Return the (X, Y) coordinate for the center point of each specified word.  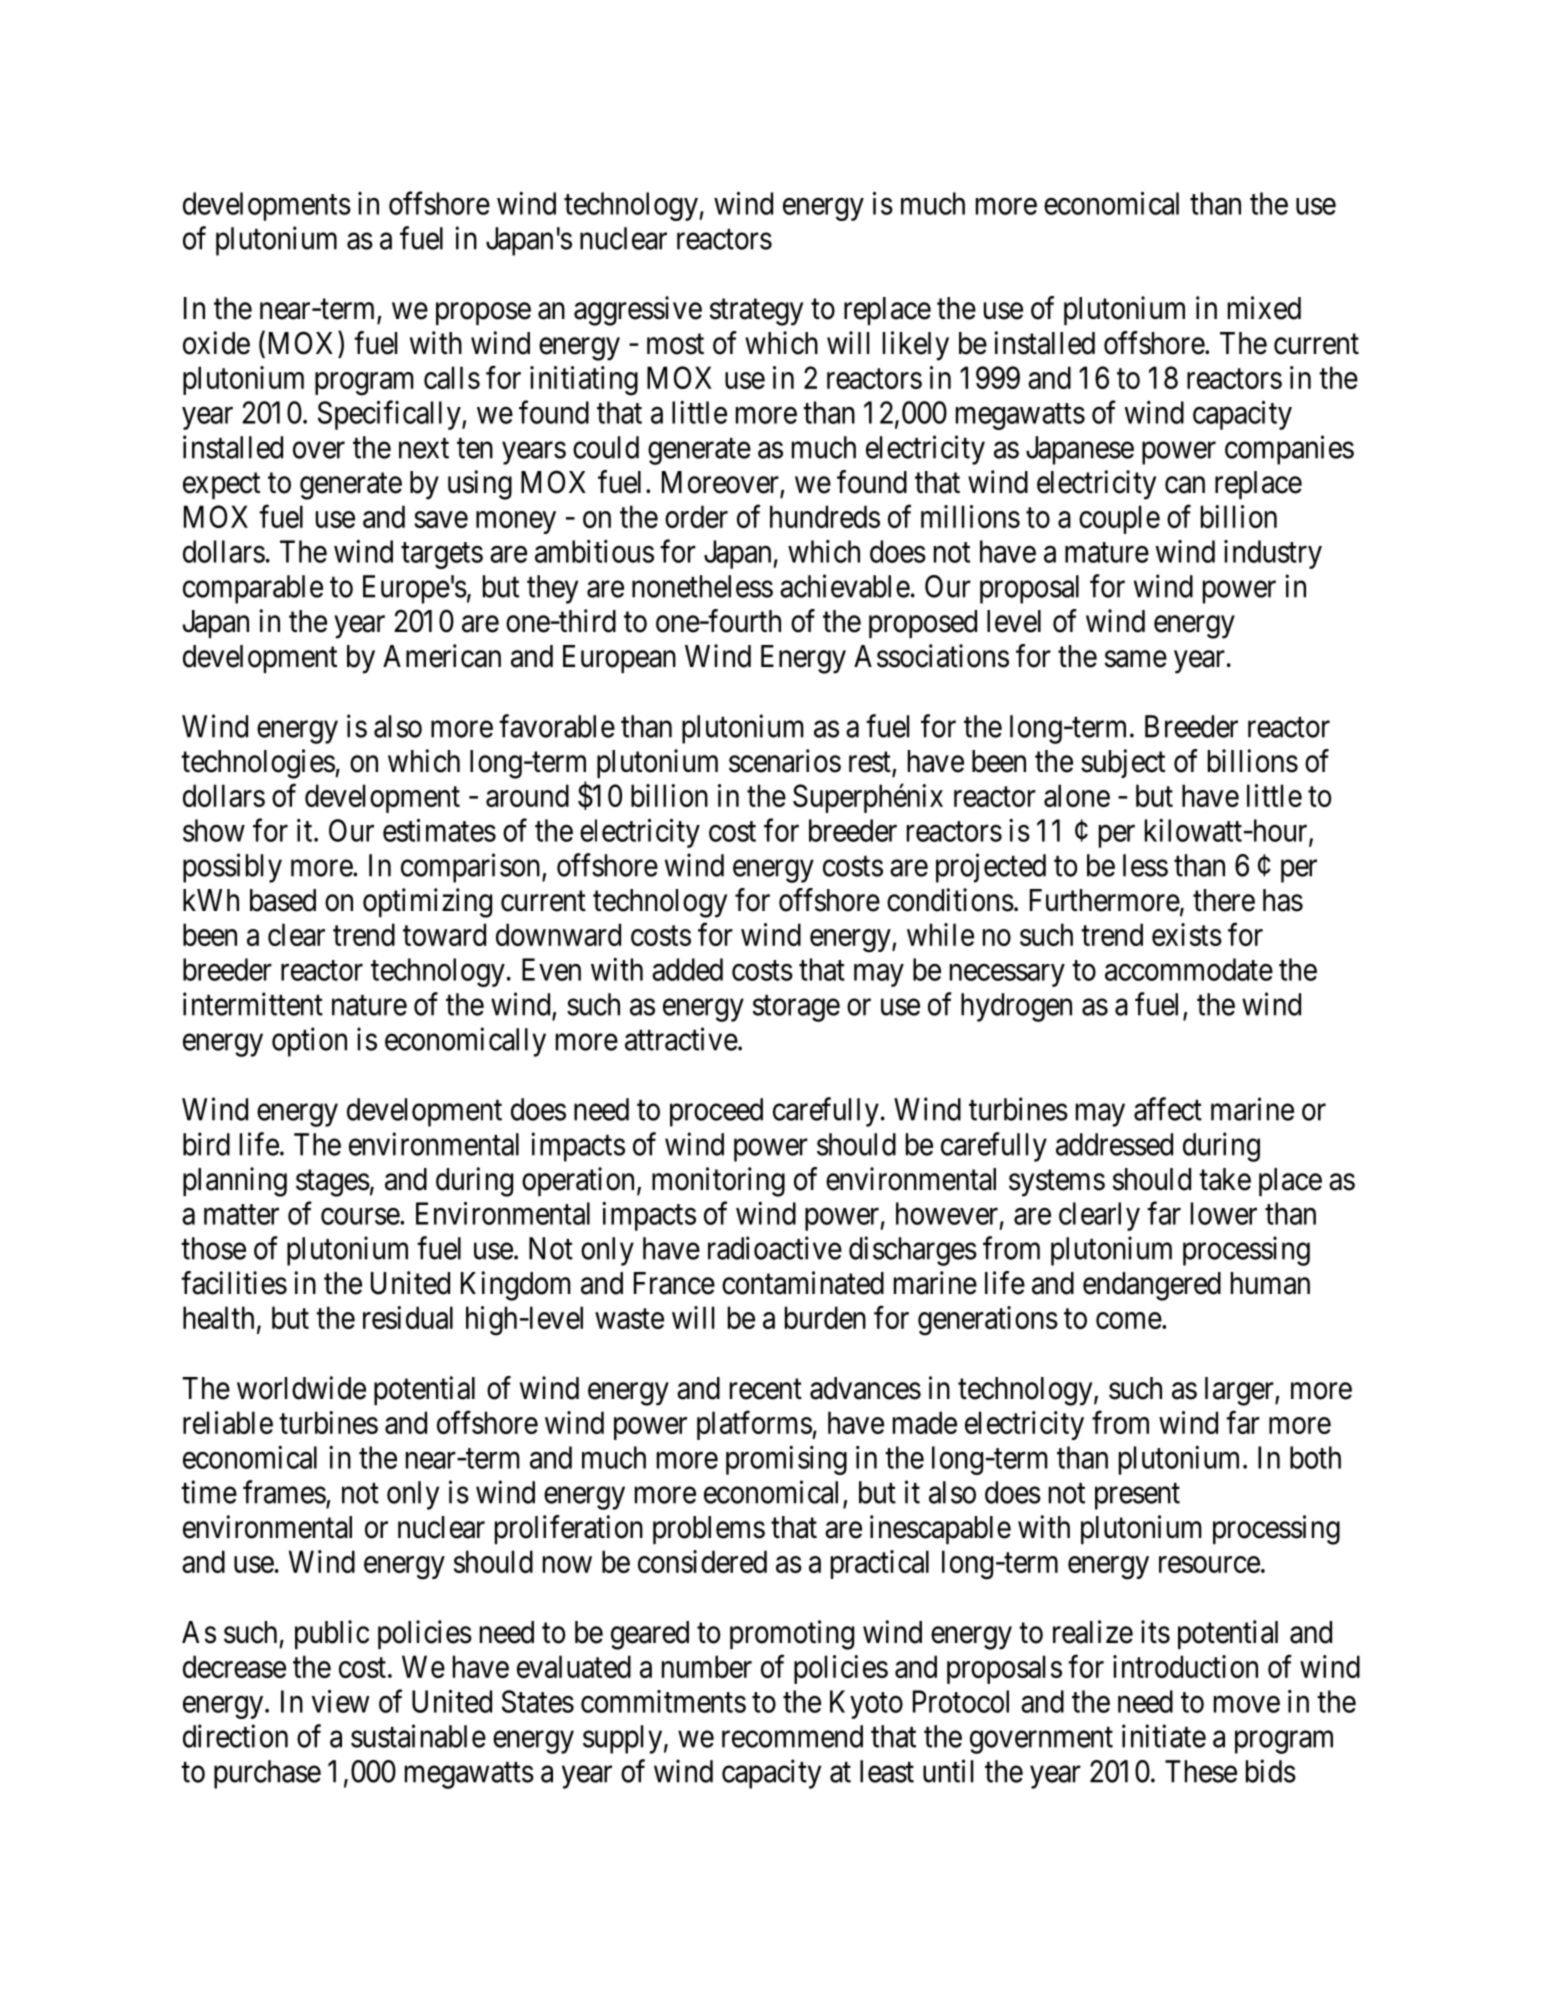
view (340, 1701)
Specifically (390, 415)
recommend (792, 1736)
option (309, 1042)
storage (796, 1008)
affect (1168, 1109)
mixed (1264, 308)
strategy (756, 312)
